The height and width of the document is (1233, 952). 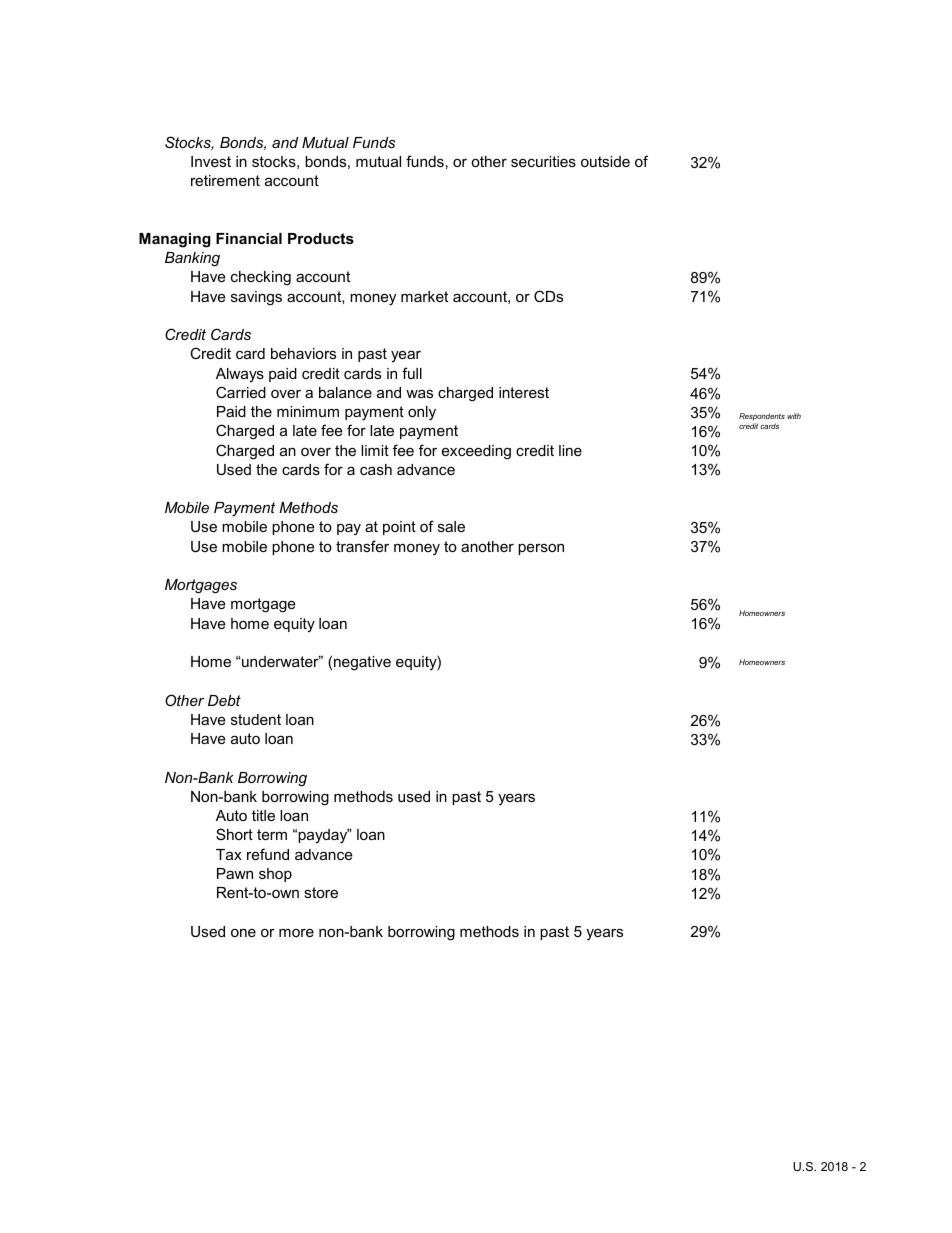 I want to click on Respondents, so click(x=762, y=417).
